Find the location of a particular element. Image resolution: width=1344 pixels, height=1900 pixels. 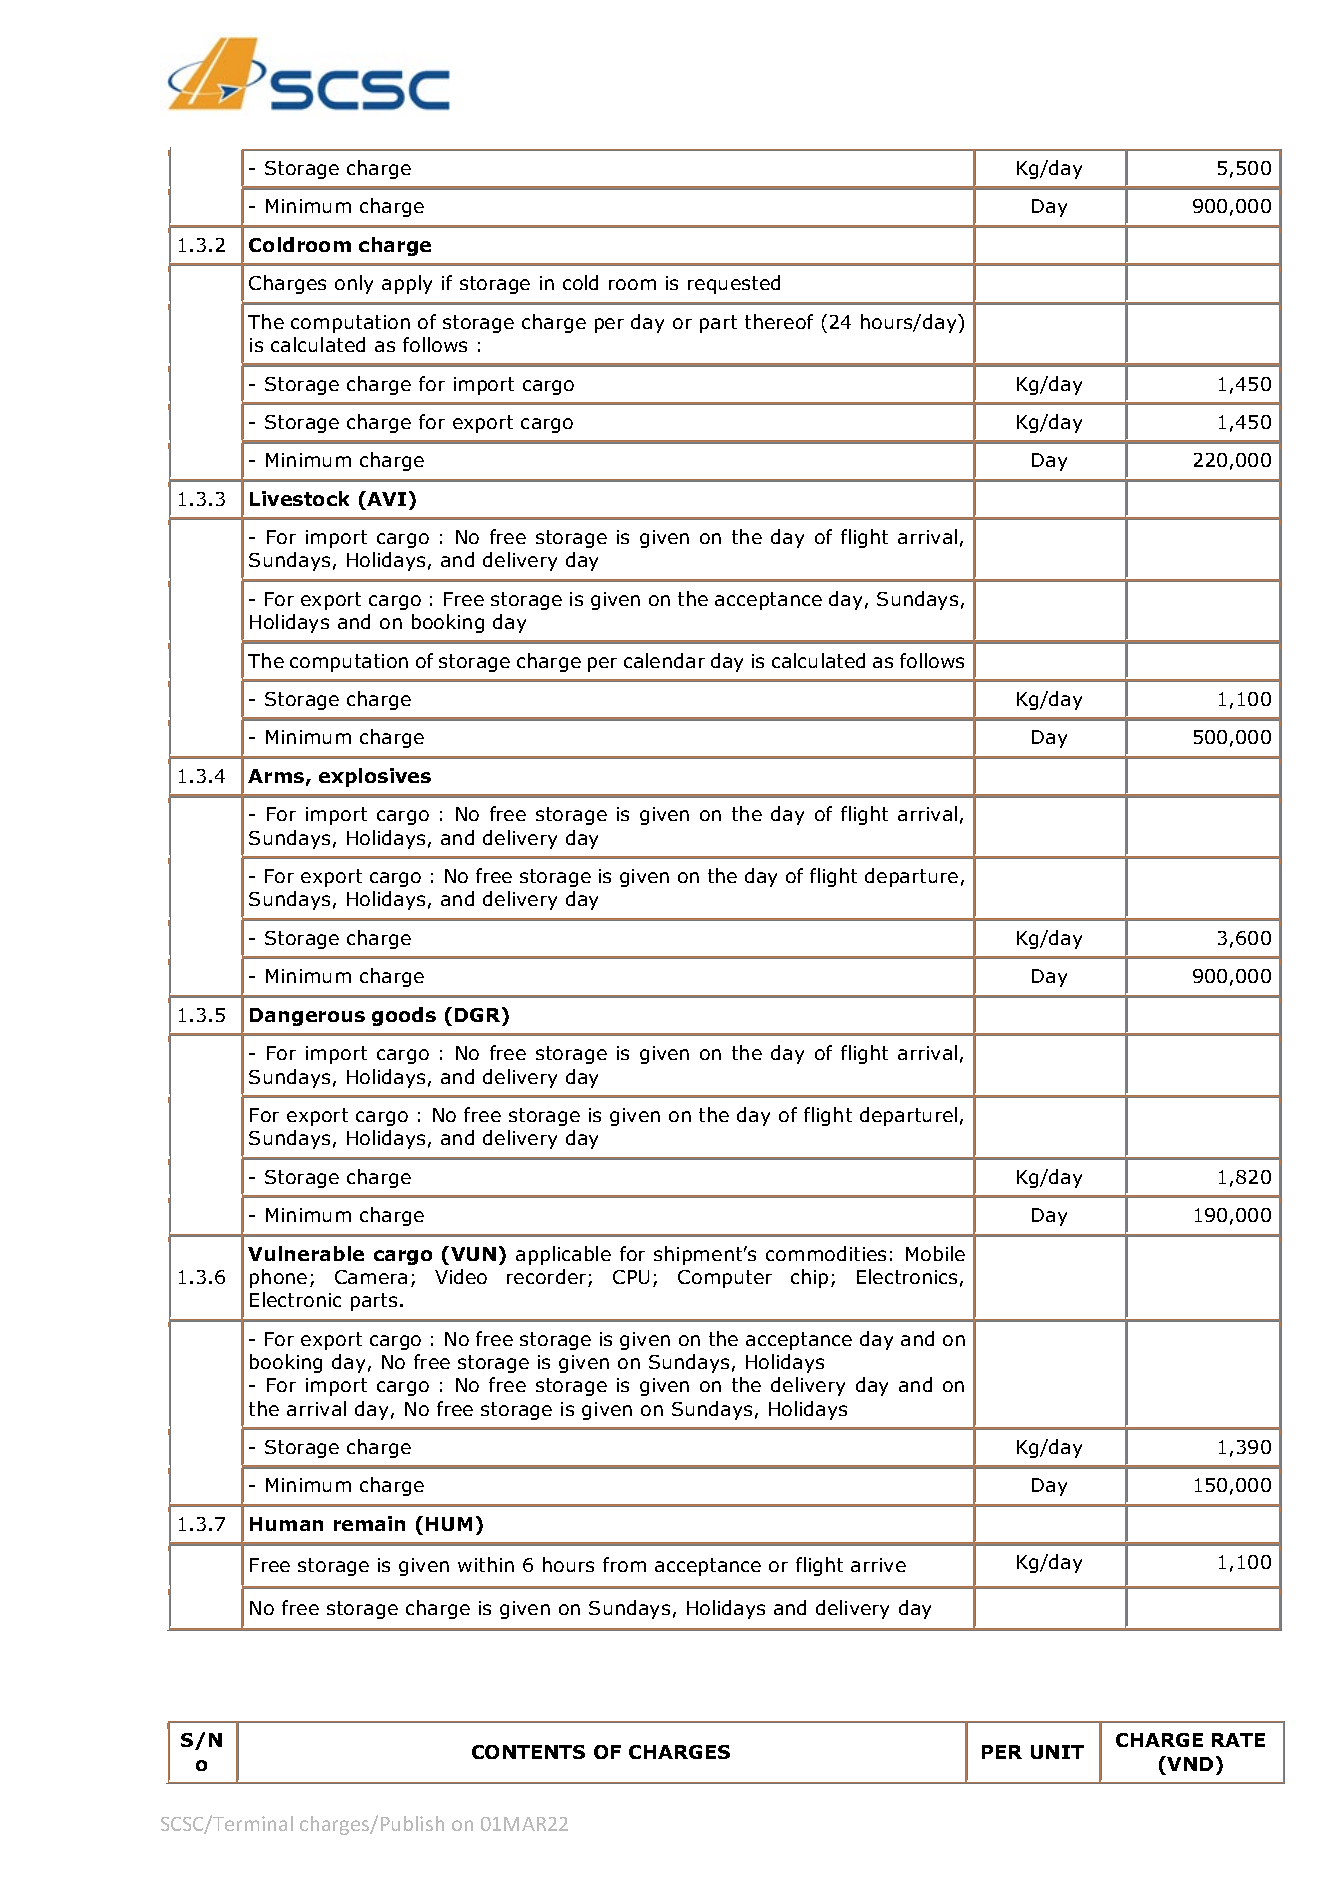

goods is located at coordinates (404, 1016).
